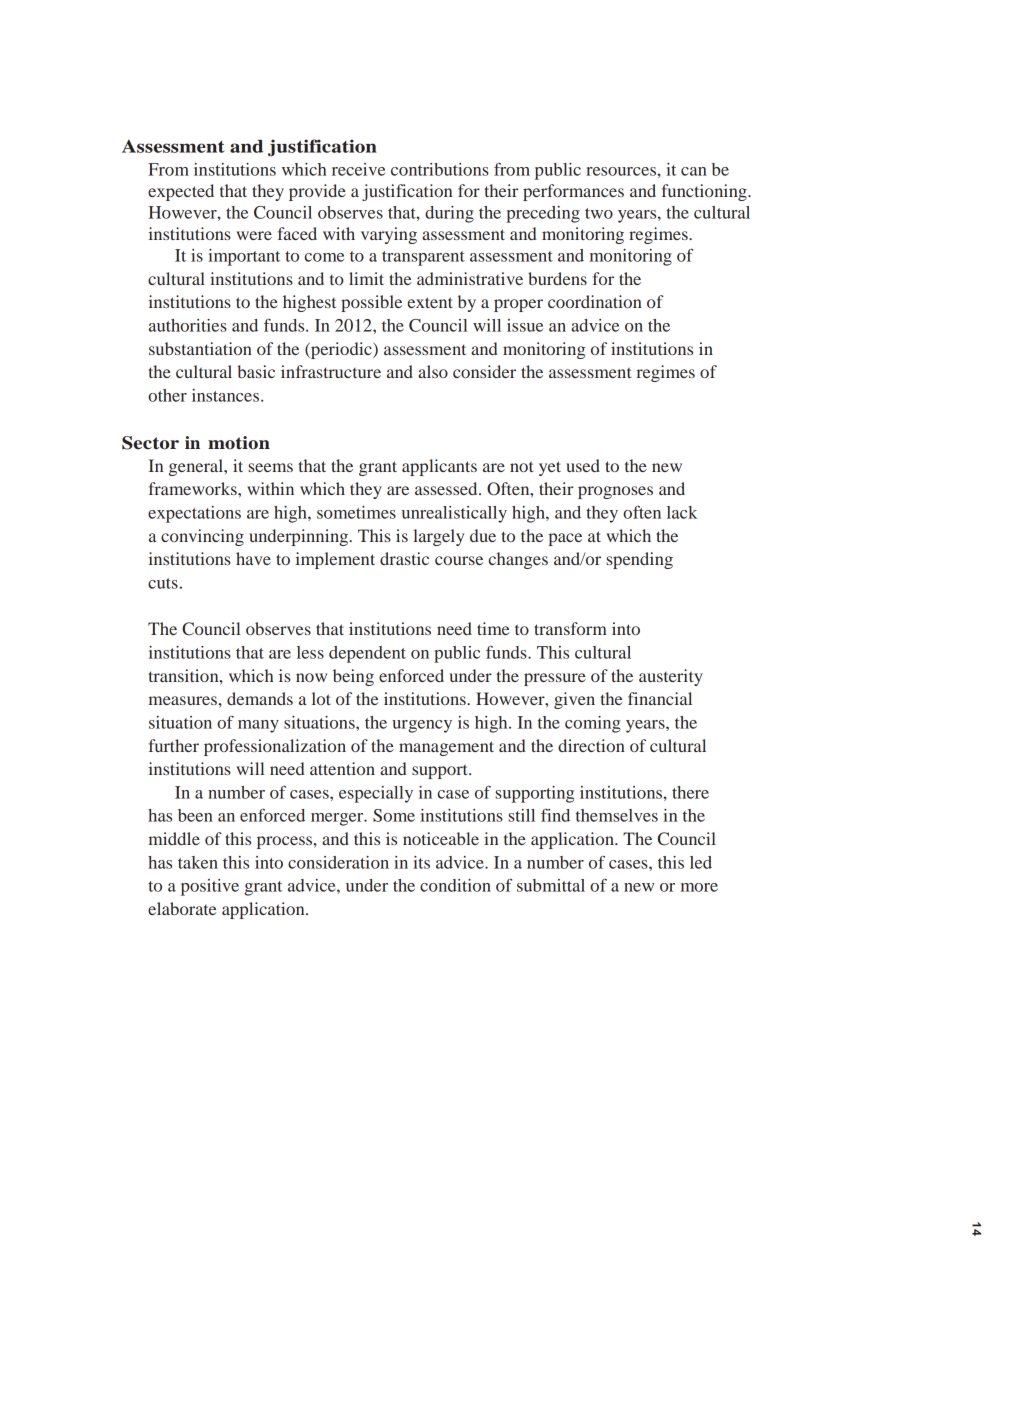  I want to click on more, so click(699, 887).
